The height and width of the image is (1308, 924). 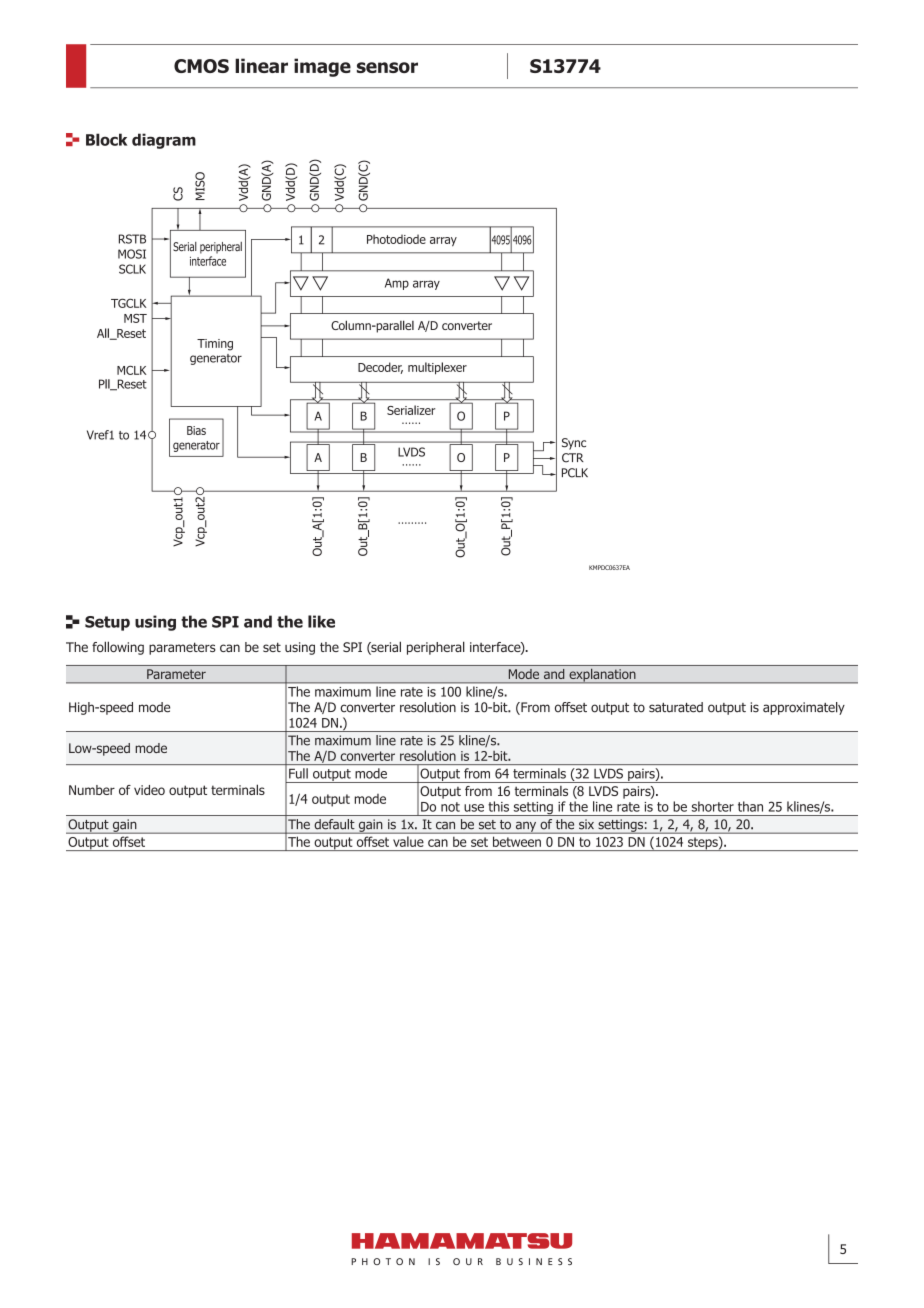 I want to click on sensor, so click(x=387, y=67).
